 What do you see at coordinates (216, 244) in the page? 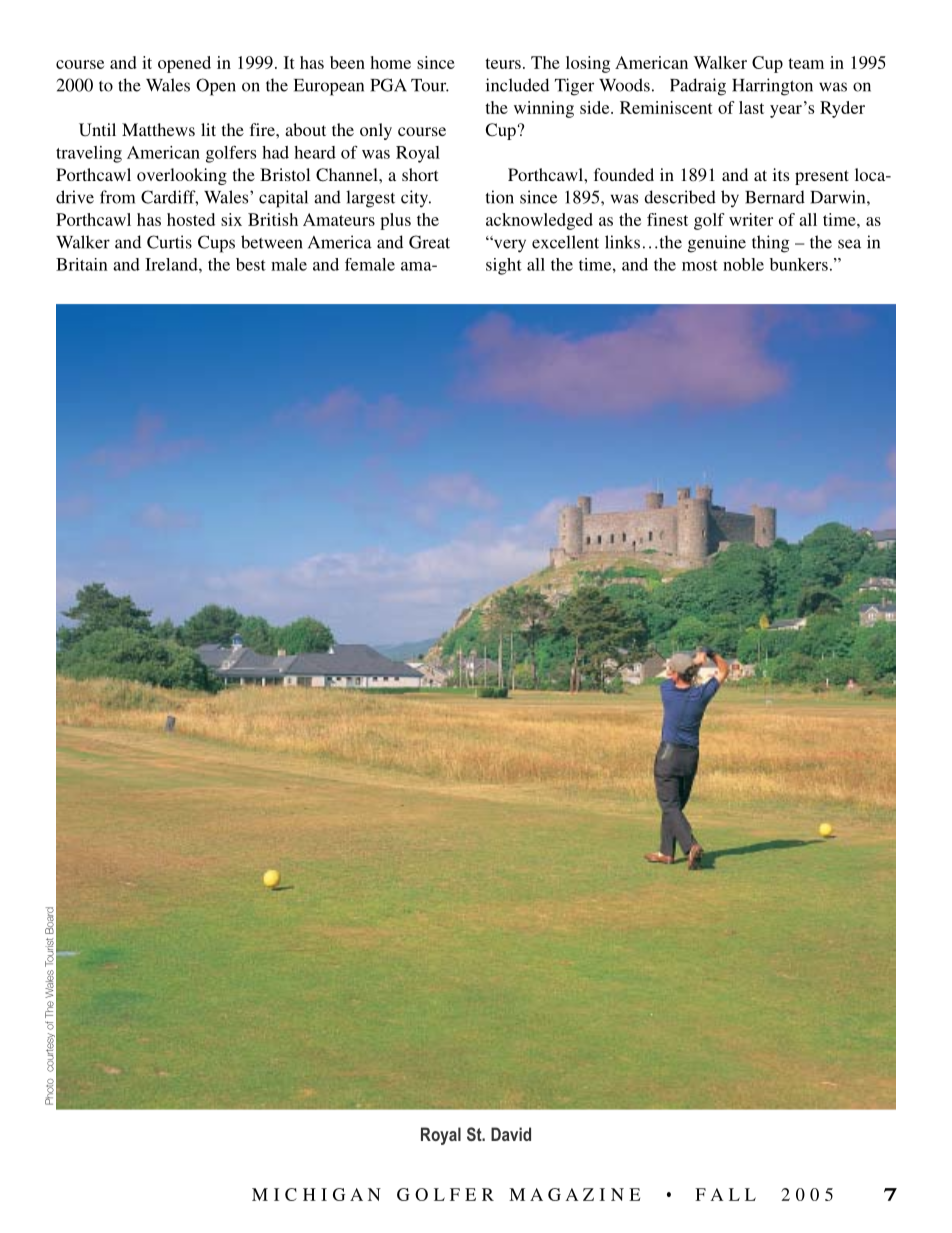
I see `Cups` at bounding box center [216, 244].
